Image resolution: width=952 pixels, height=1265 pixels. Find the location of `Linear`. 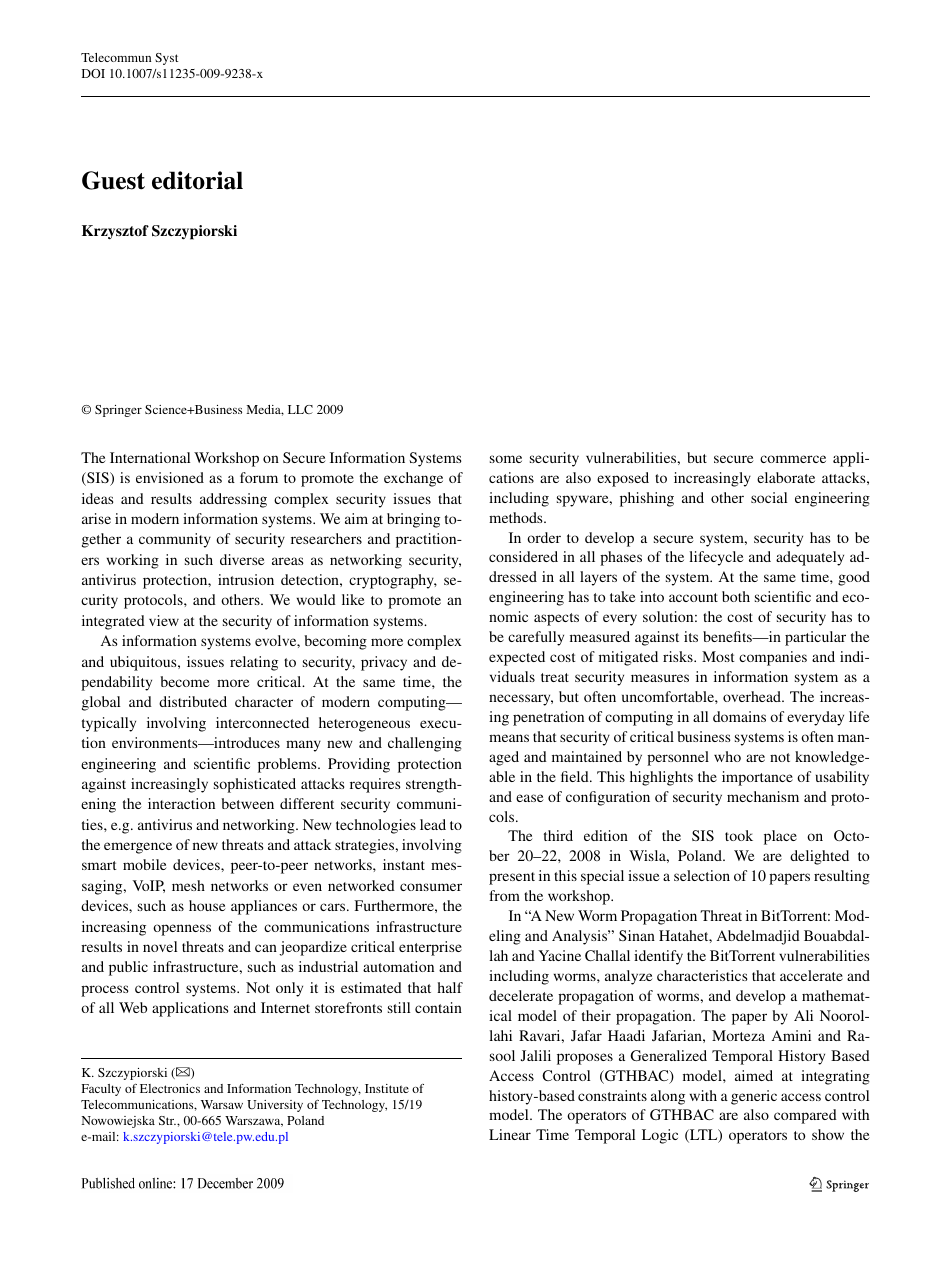

Linear is located at coordinates (510, 1134).
